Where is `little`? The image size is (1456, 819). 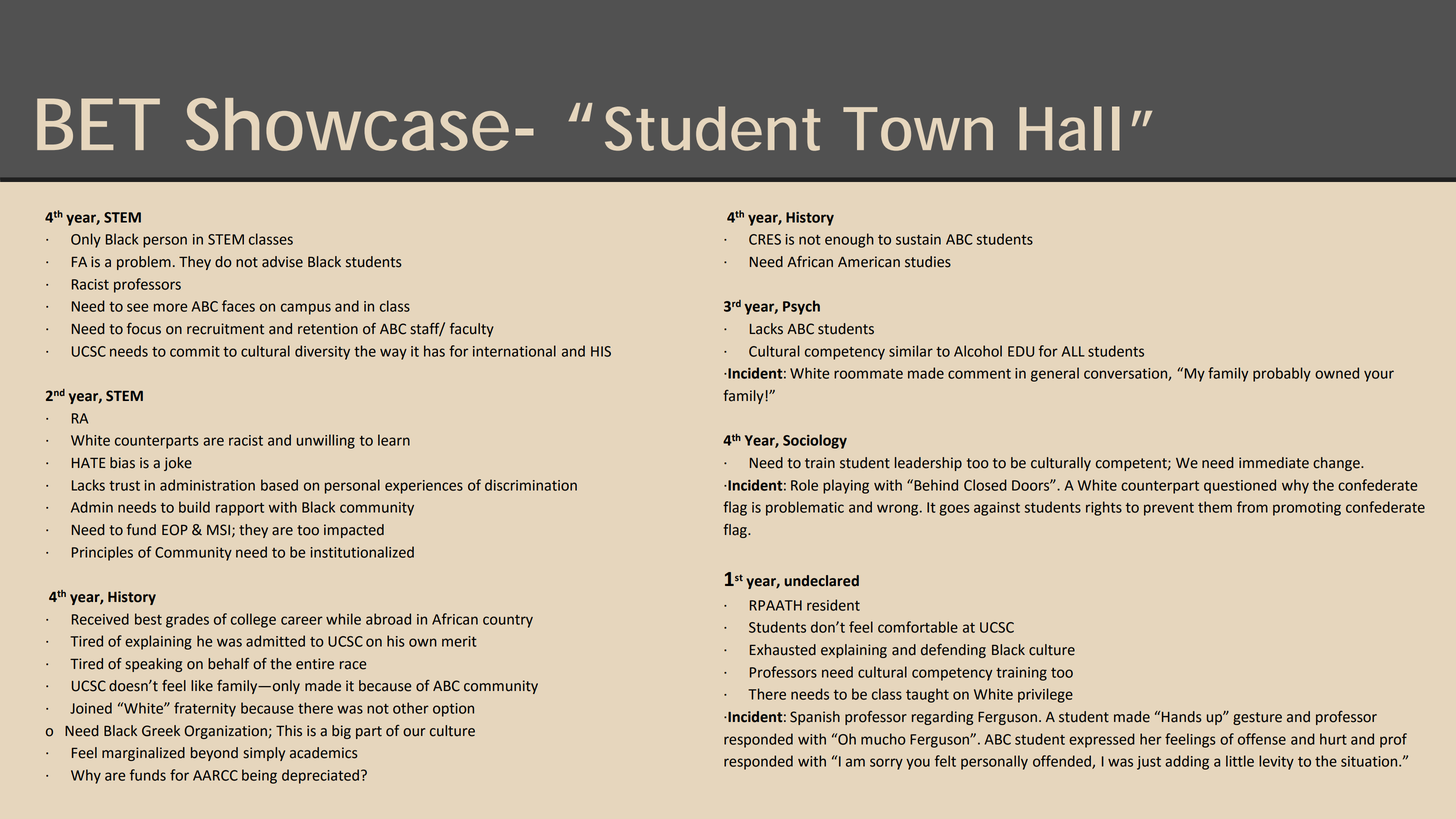 little is located at coordinates (1240, 761).
